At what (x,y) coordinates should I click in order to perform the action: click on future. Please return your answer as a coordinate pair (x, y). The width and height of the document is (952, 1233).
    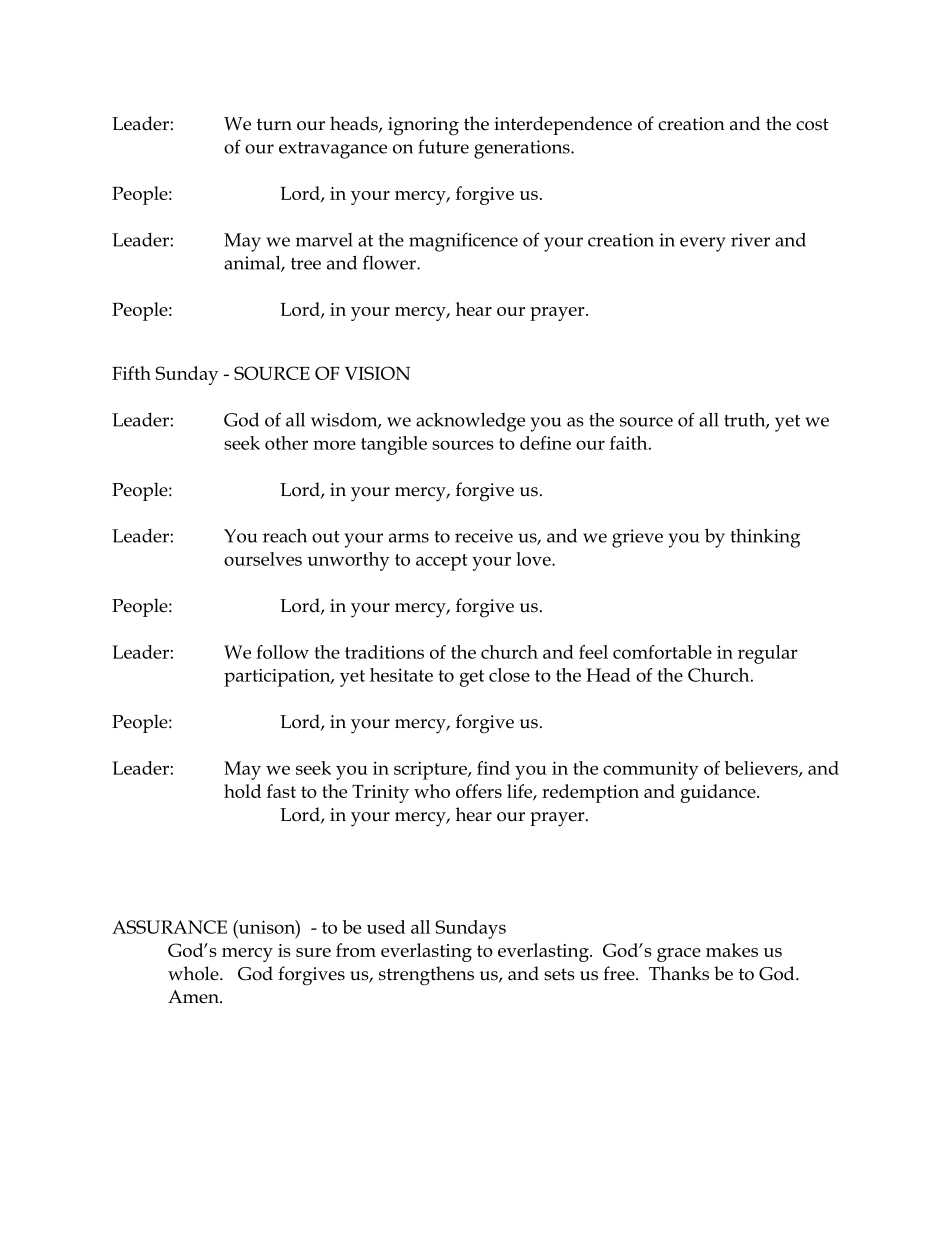
    Looking at the image, I should click on (443, 146).
